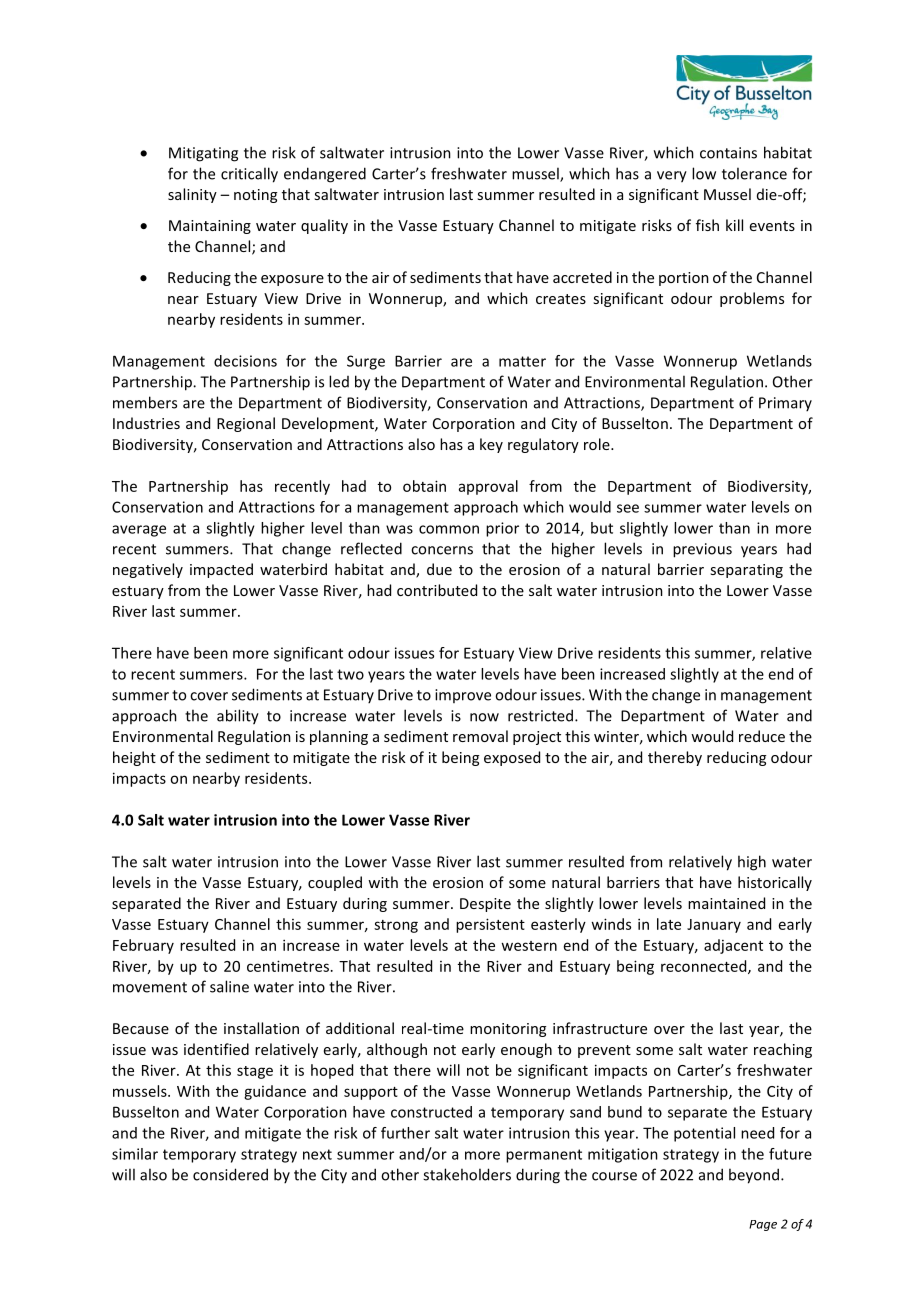 Image resolution: width=924 pixels, height=1308 pixels. I want to click on endangered, so click(325, 175).
